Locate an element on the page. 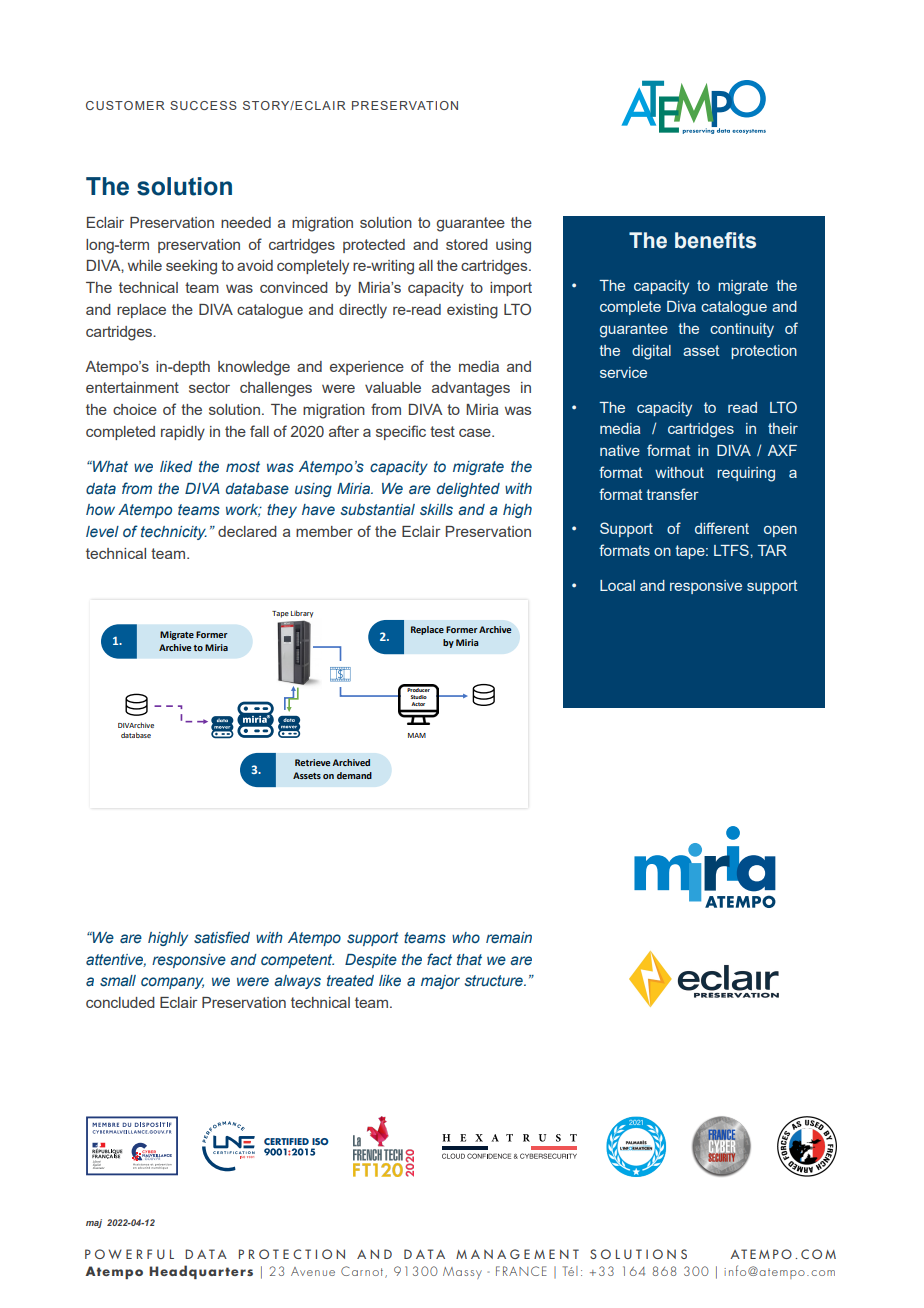 This document has width=924, height=1308. Library is located at coordinates (302, 614).
